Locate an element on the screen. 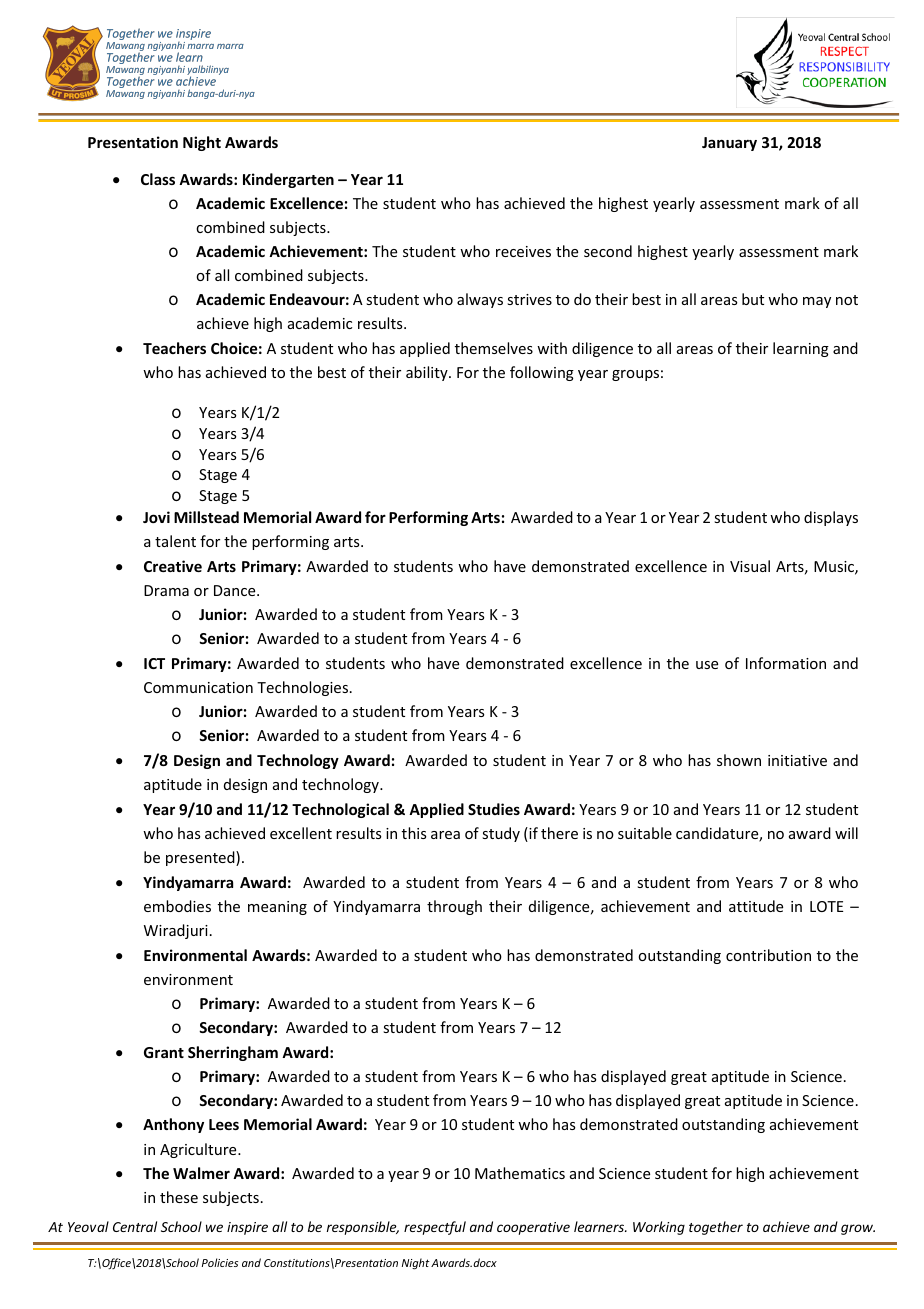  displays is located at coordinates (831, 518).
